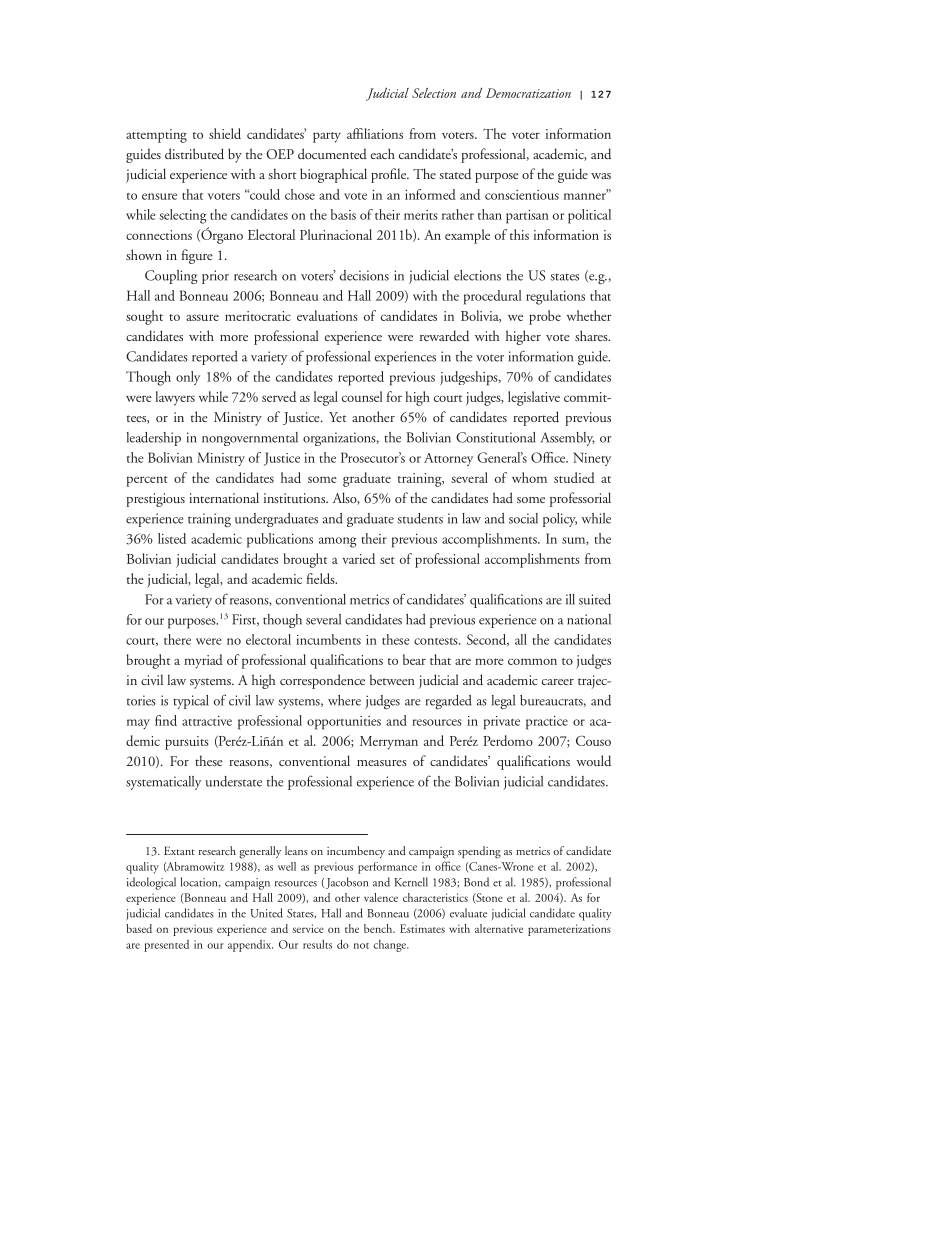  What do you see at coordinates (225, 133) in the image?
I see `shield` at bounding box center [225, 133].
